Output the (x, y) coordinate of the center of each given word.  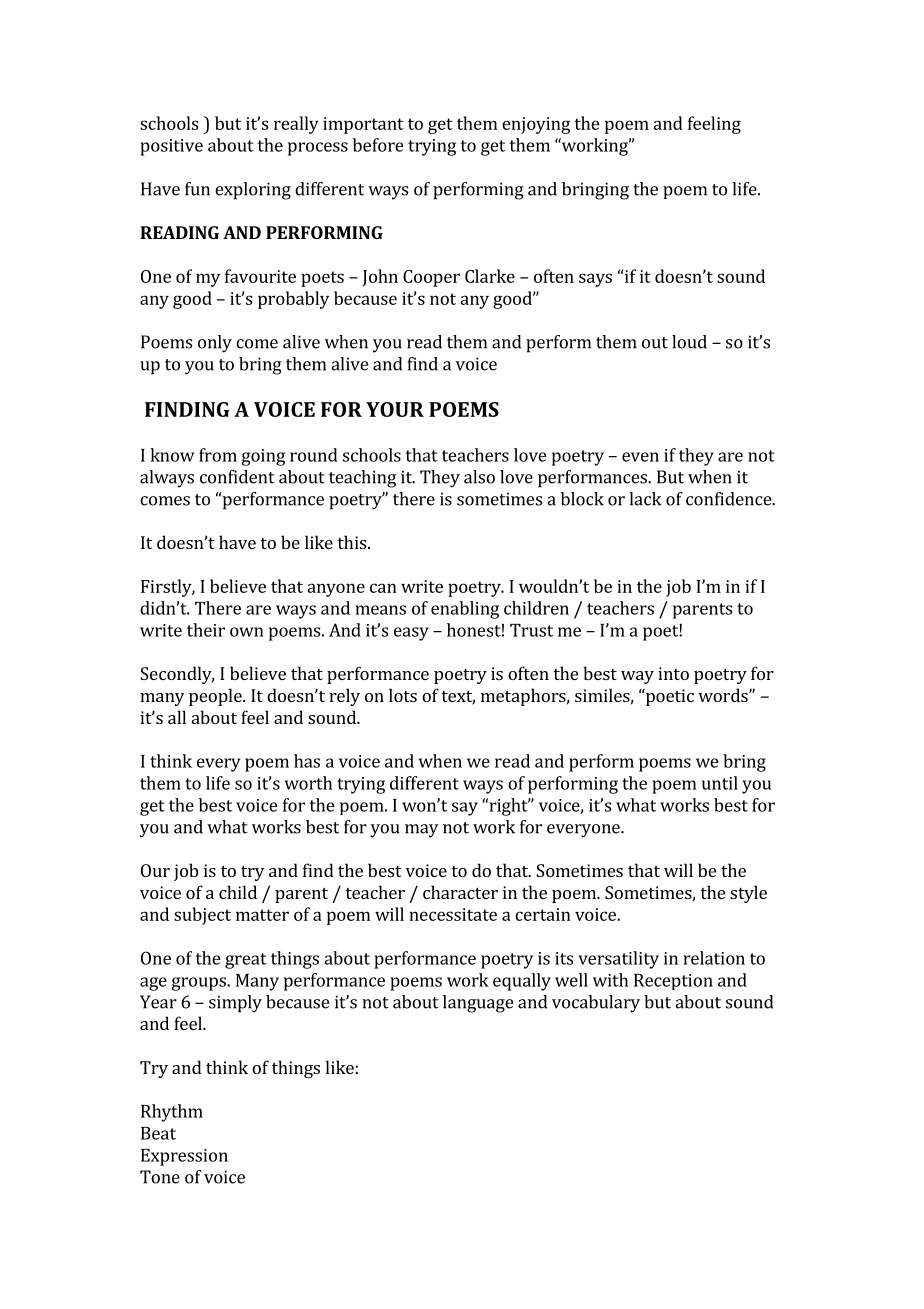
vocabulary (596, 1004)
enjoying (536, 125)
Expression (184, 1157)
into (673, 673)
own (247, 632)
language (478, 1004)
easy (411, 634)
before (378, 145)
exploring (253, 191)
